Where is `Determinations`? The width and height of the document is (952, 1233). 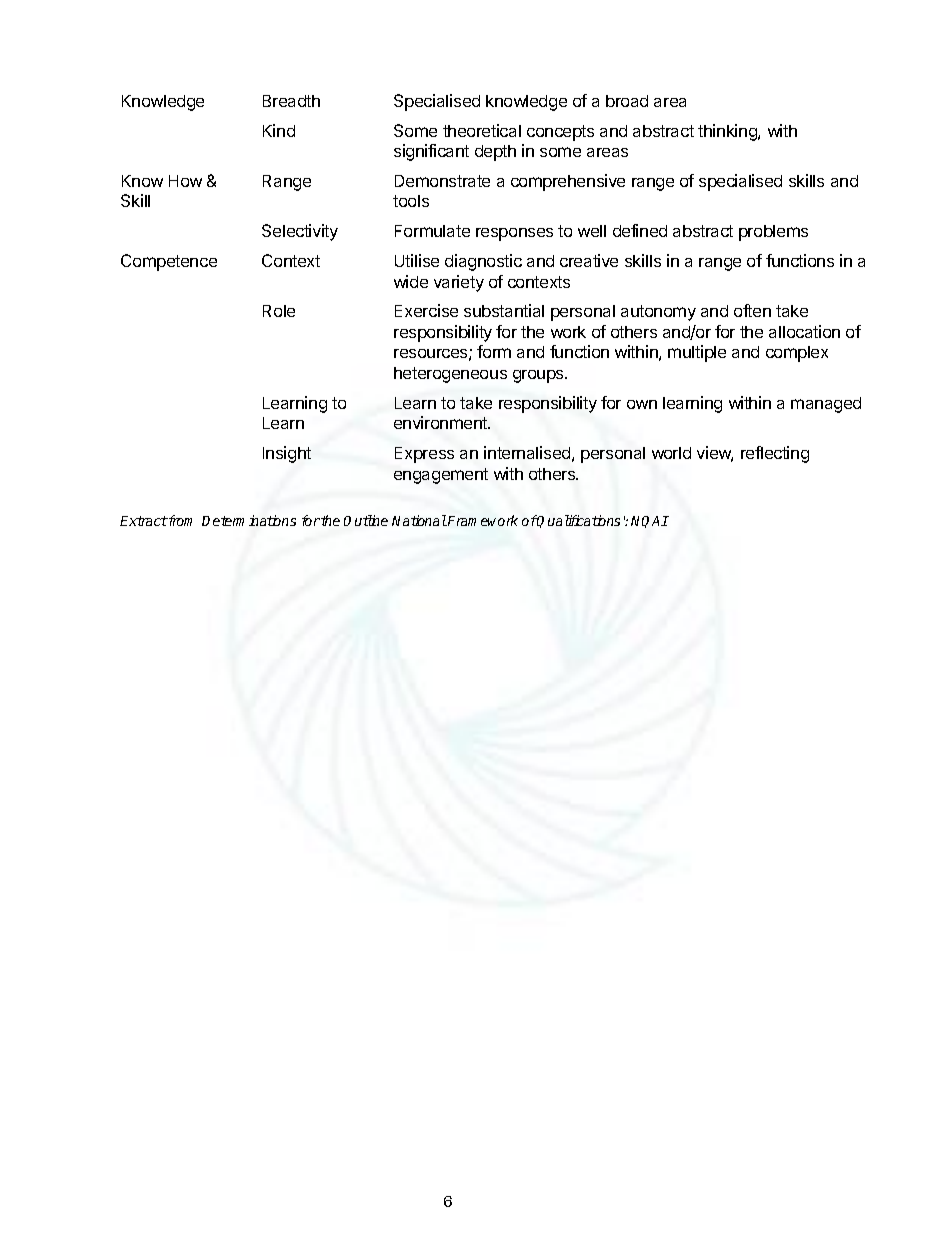
Determinations is located at coordinates (249, 520).
